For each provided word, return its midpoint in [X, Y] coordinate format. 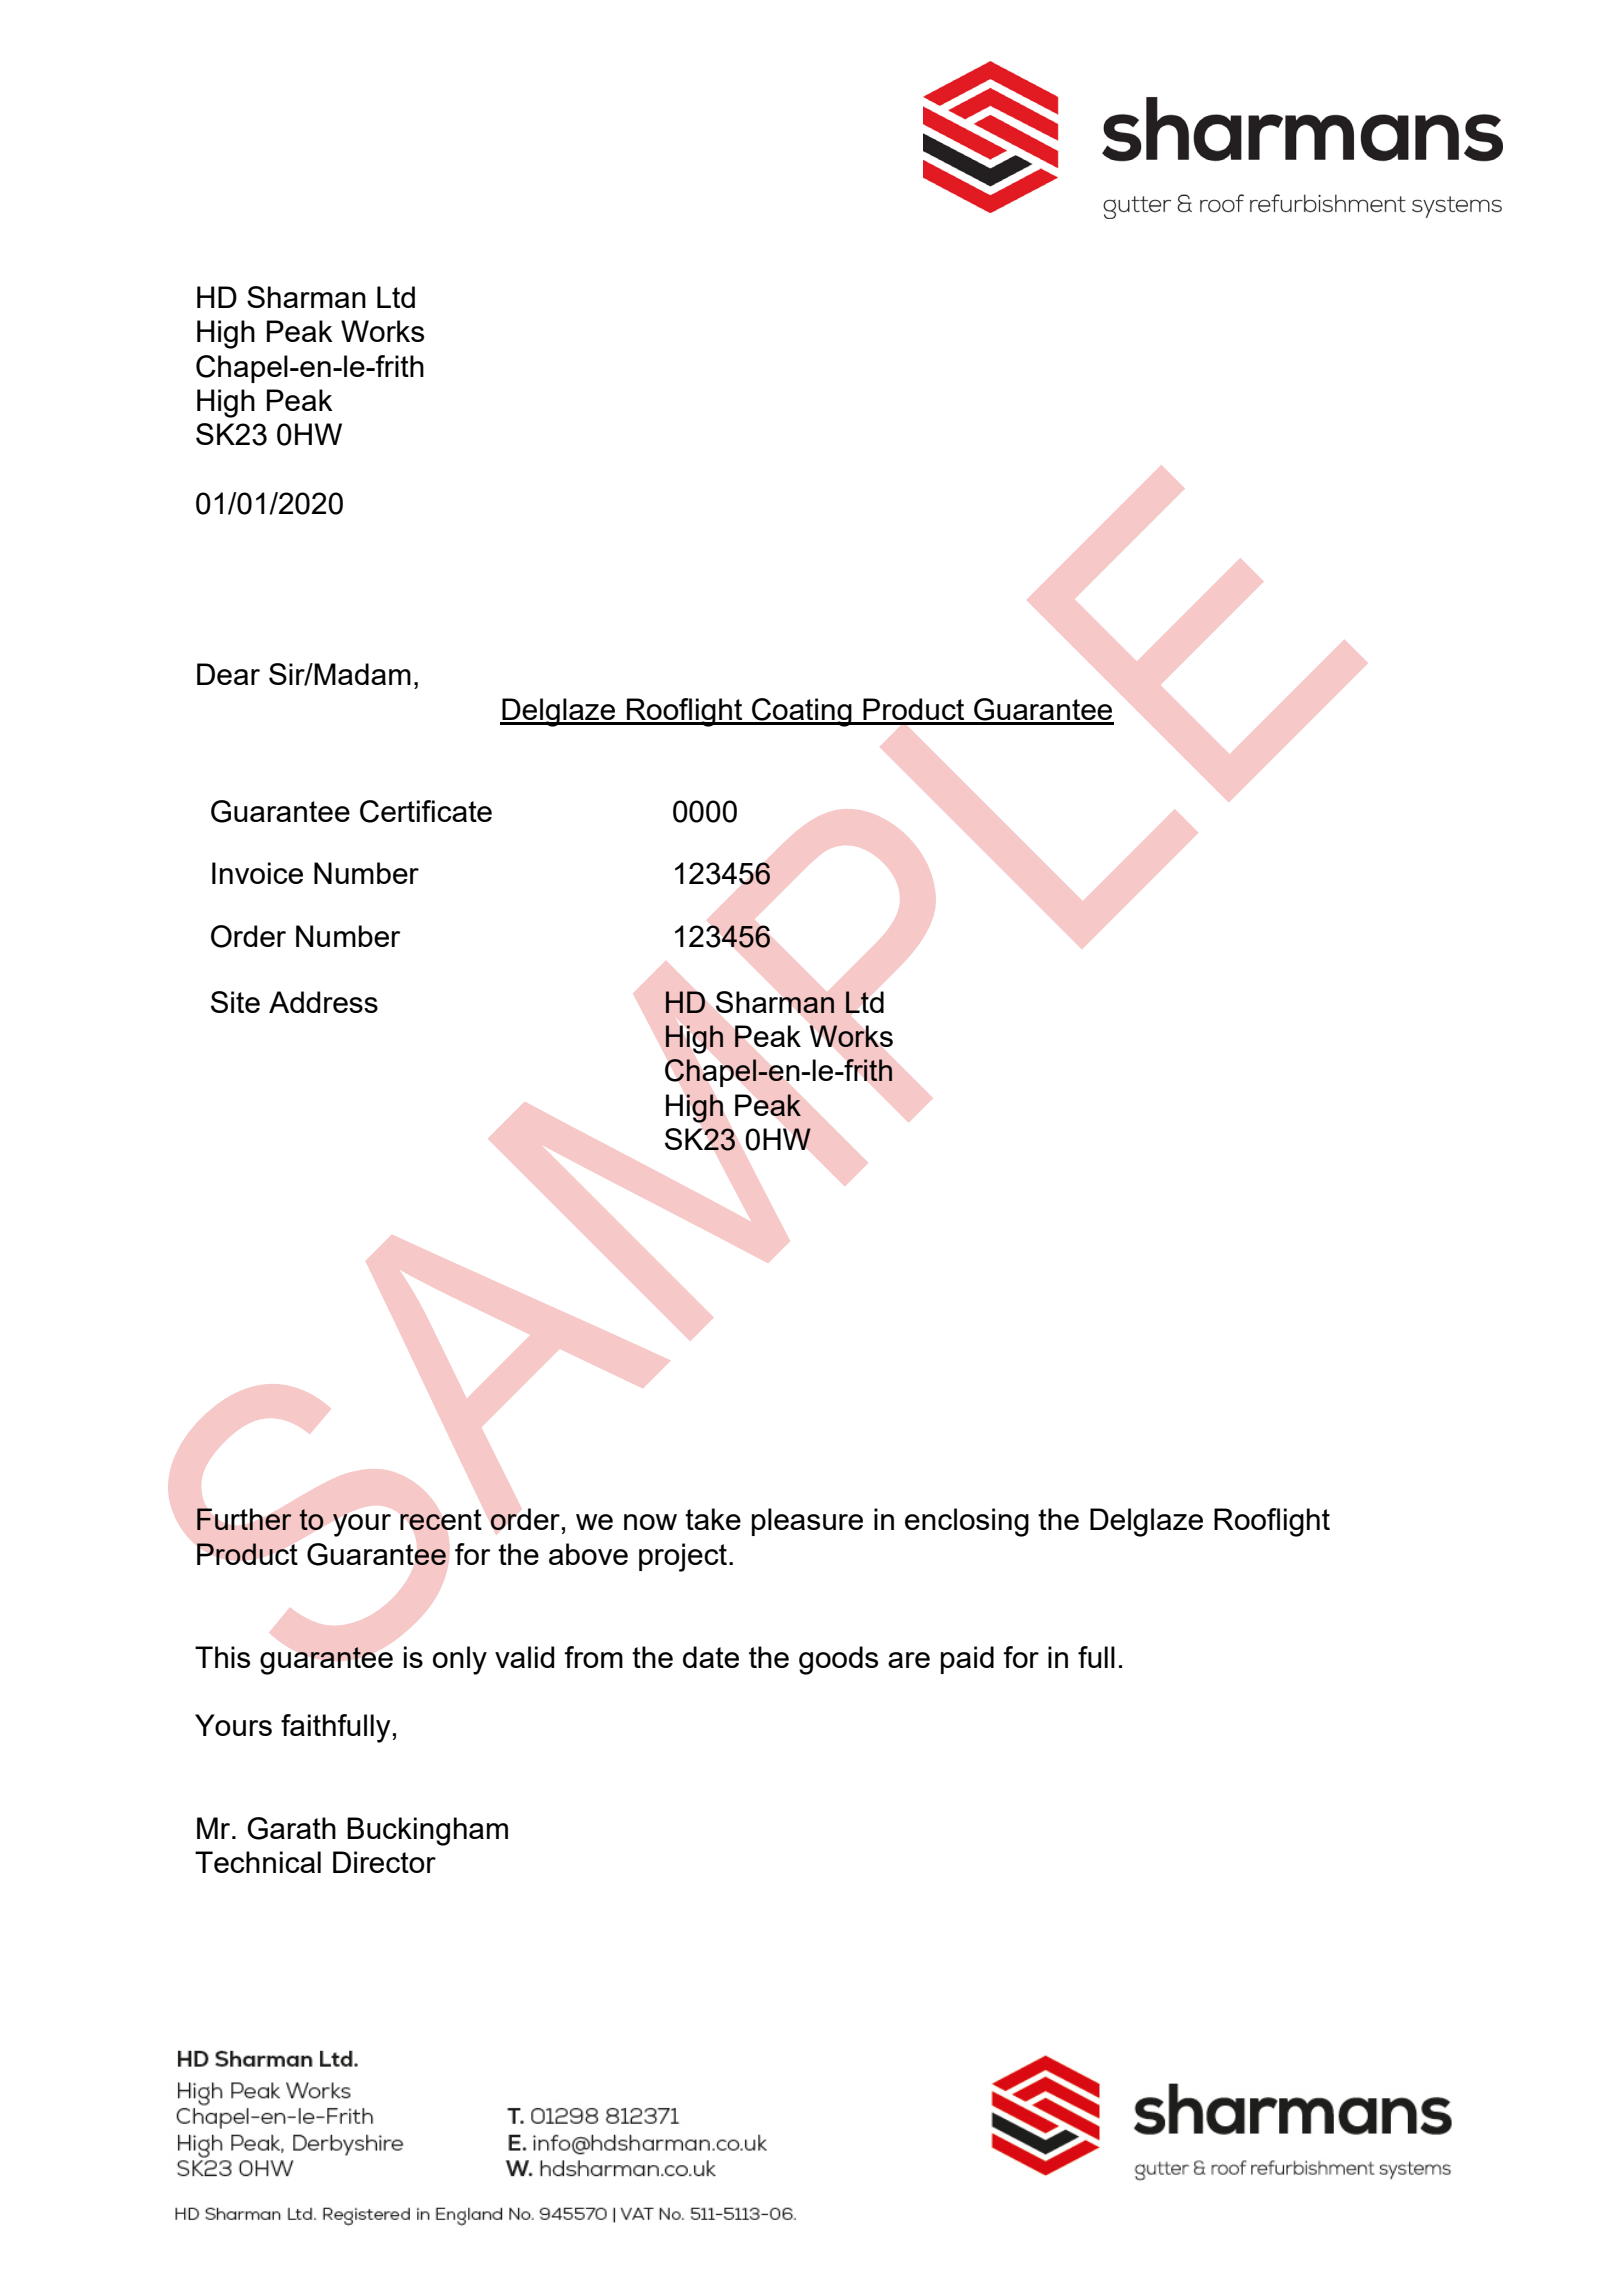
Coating [802, 712]
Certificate [426, 811]
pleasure [807, 1522]
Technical [258, 1862]
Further [244, 1519]
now [650, 1522]
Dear [228, 674]
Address [323, 1002]
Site [235, 1002]
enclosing [967, 1522]
